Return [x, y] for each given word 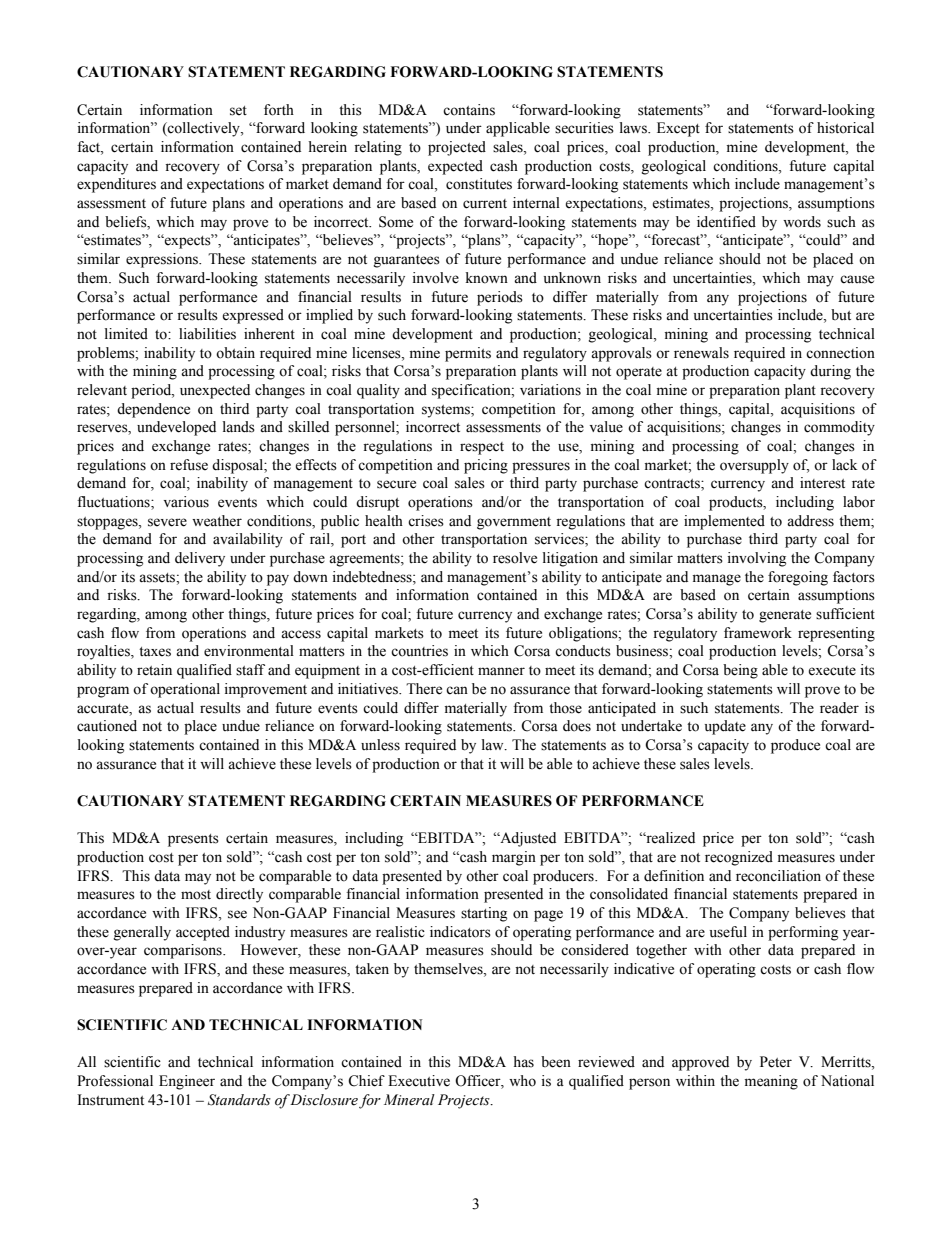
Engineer [187, 1082]
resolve [515, 558]
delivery [200, 559]
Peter [776, 1062]
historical [845, 128]
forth [279, 110]
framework [758, 633]
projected [457, 148]
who [522, 1081]
